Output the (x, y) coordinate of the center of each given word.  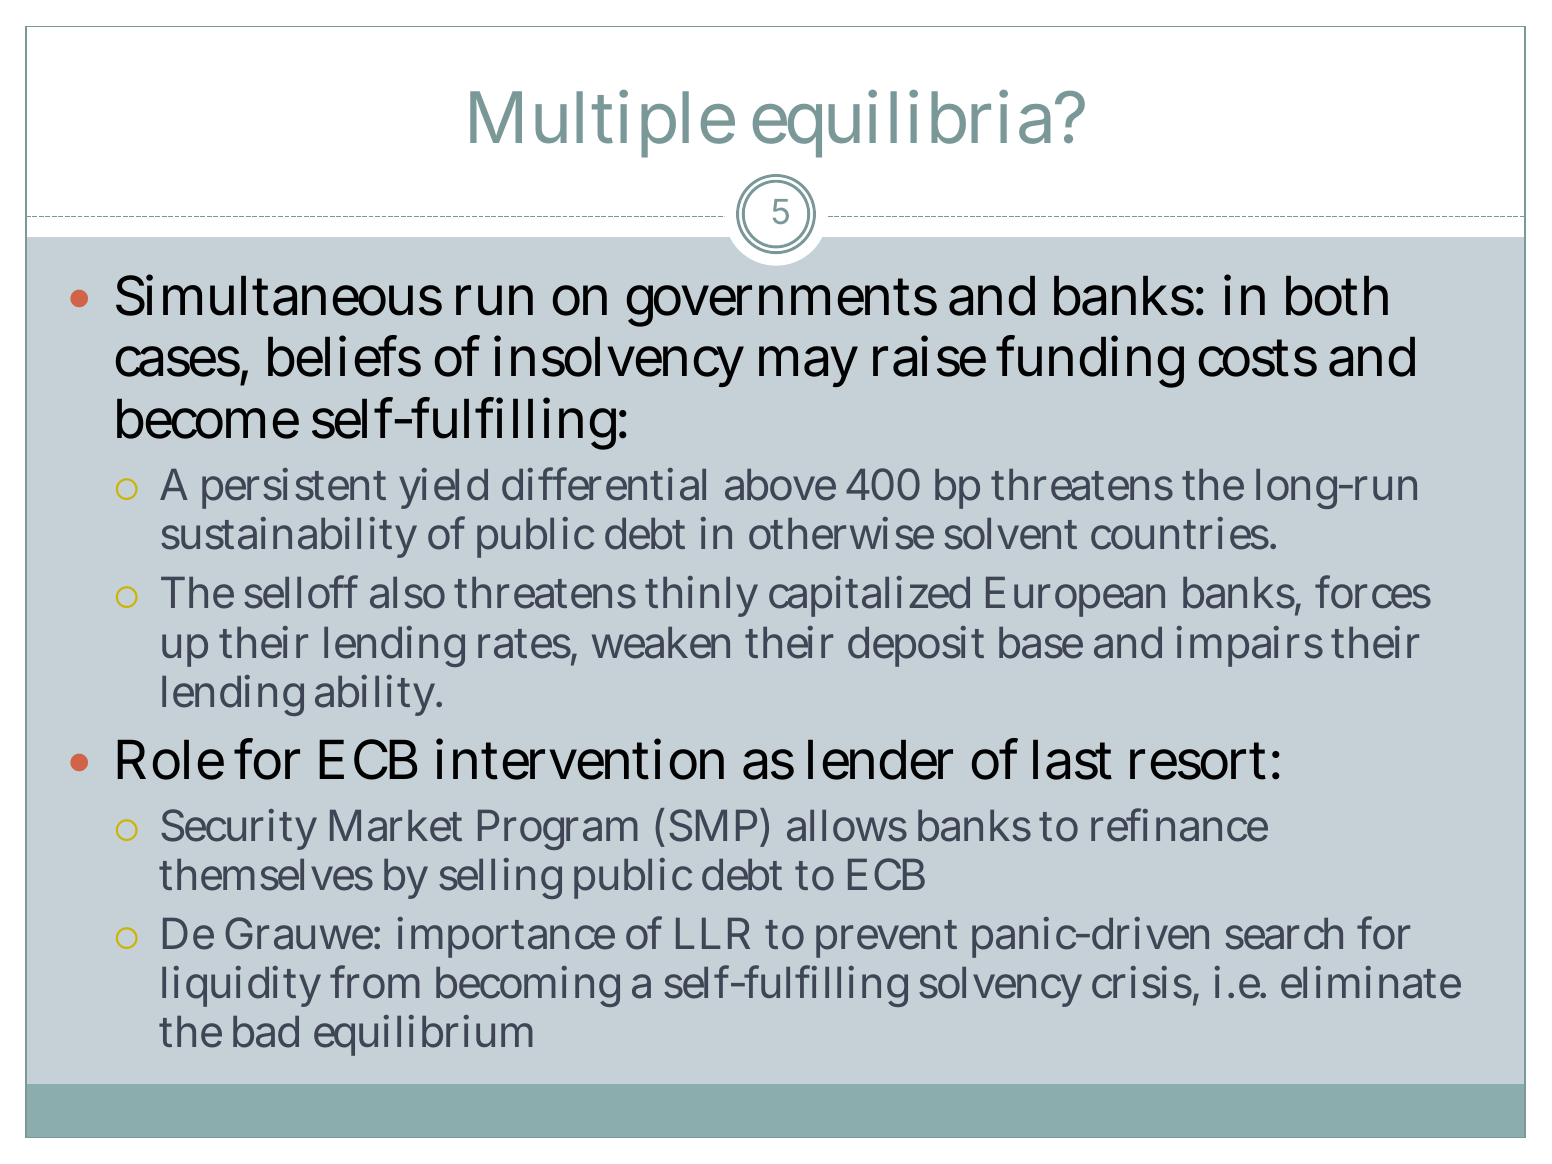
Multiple (602, 124)
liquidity (246, 986)
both (1337, 295)
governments (782, 302)
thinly (701, 596)
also (412, 593)
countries (1183, 533)
